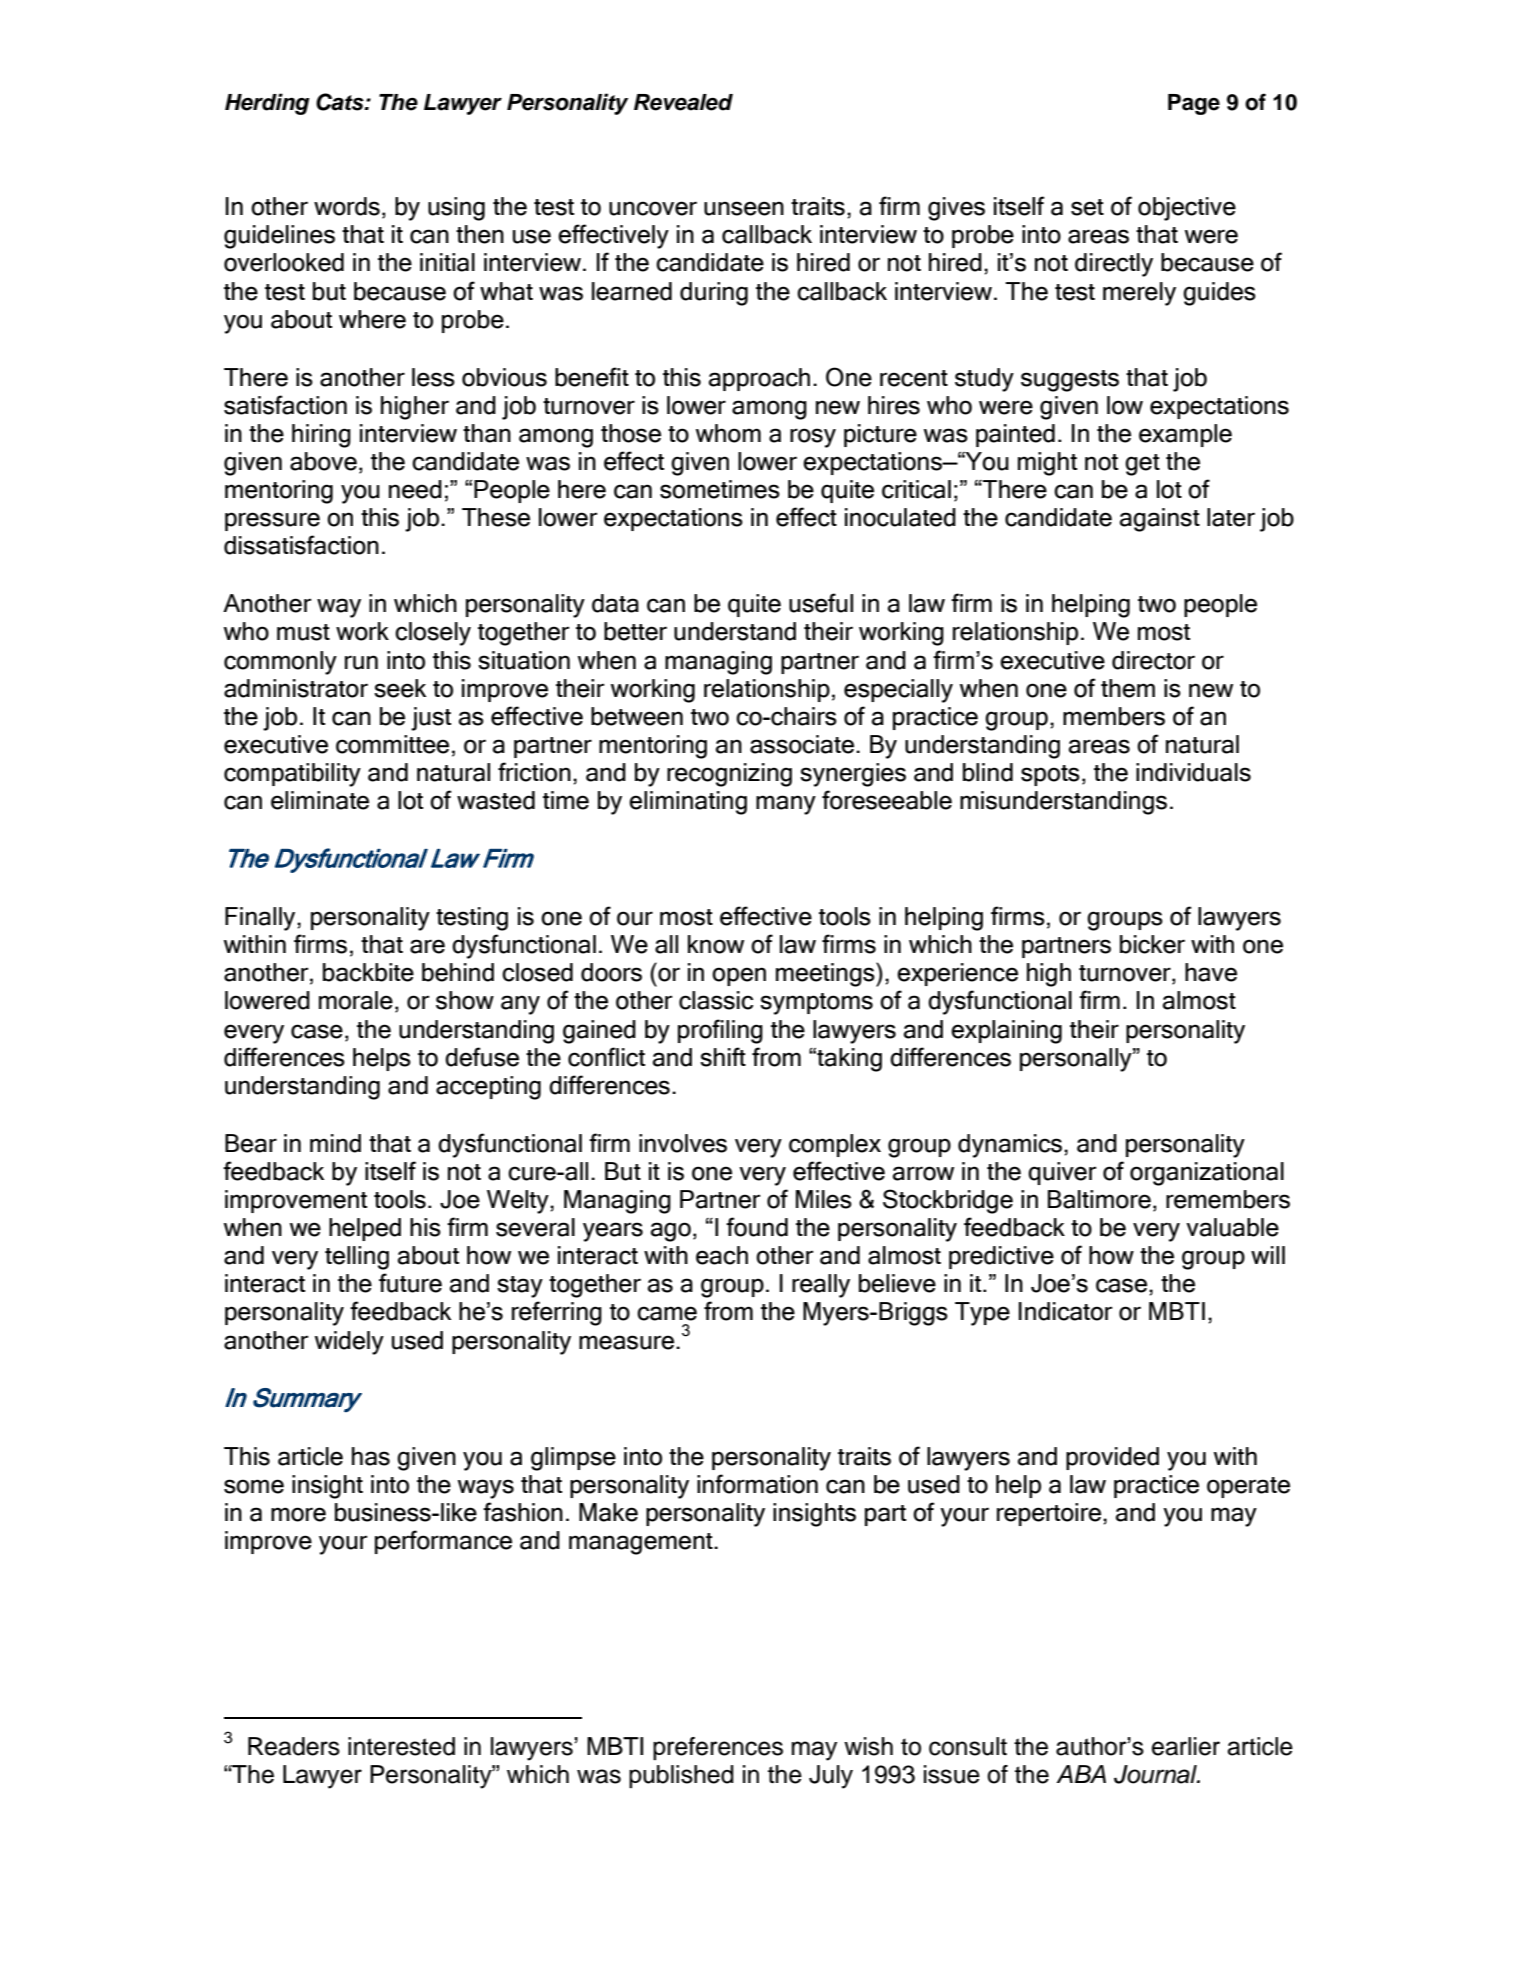 The image size is (1521, 1968). Describe the element at coordinates (1160, 520) in the screenshot. I see `against` at that location.
